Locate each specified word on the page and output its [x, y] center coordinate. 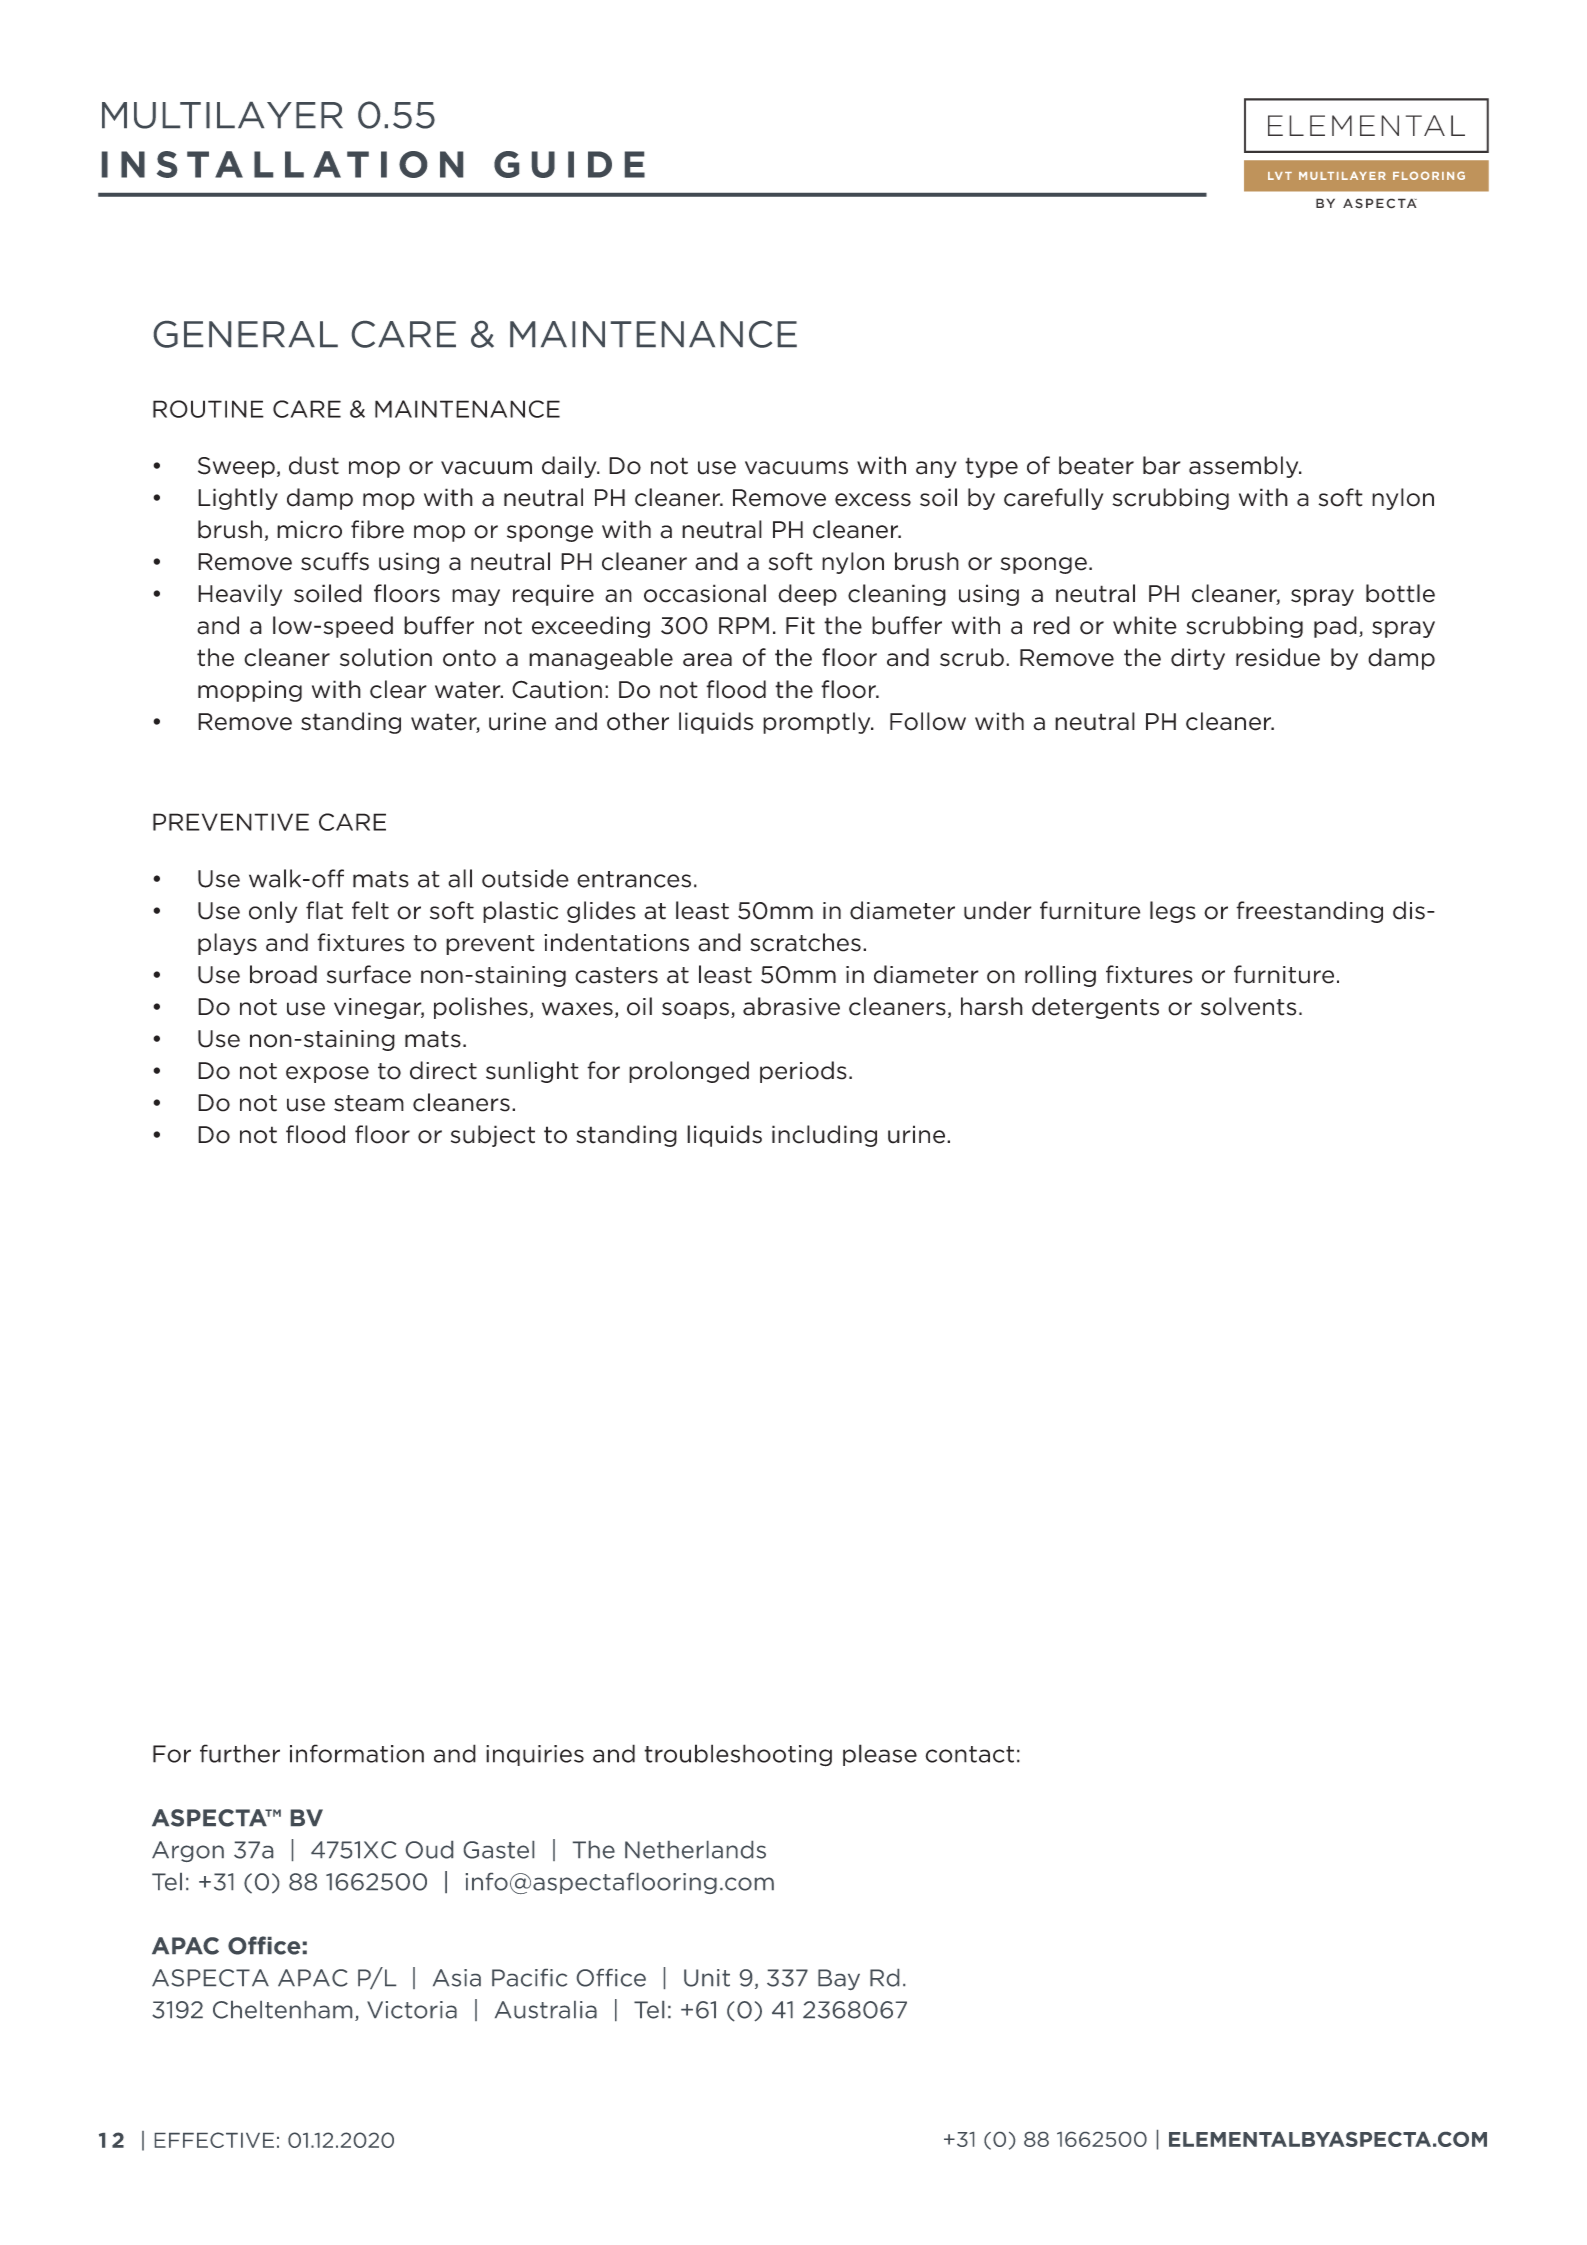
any [936, 469]
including [824, 1136]
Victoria [412, 2010]
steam [369, 1103]
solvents [1248, 1006]
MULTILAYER [222, 115]
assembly [1245, 467]
